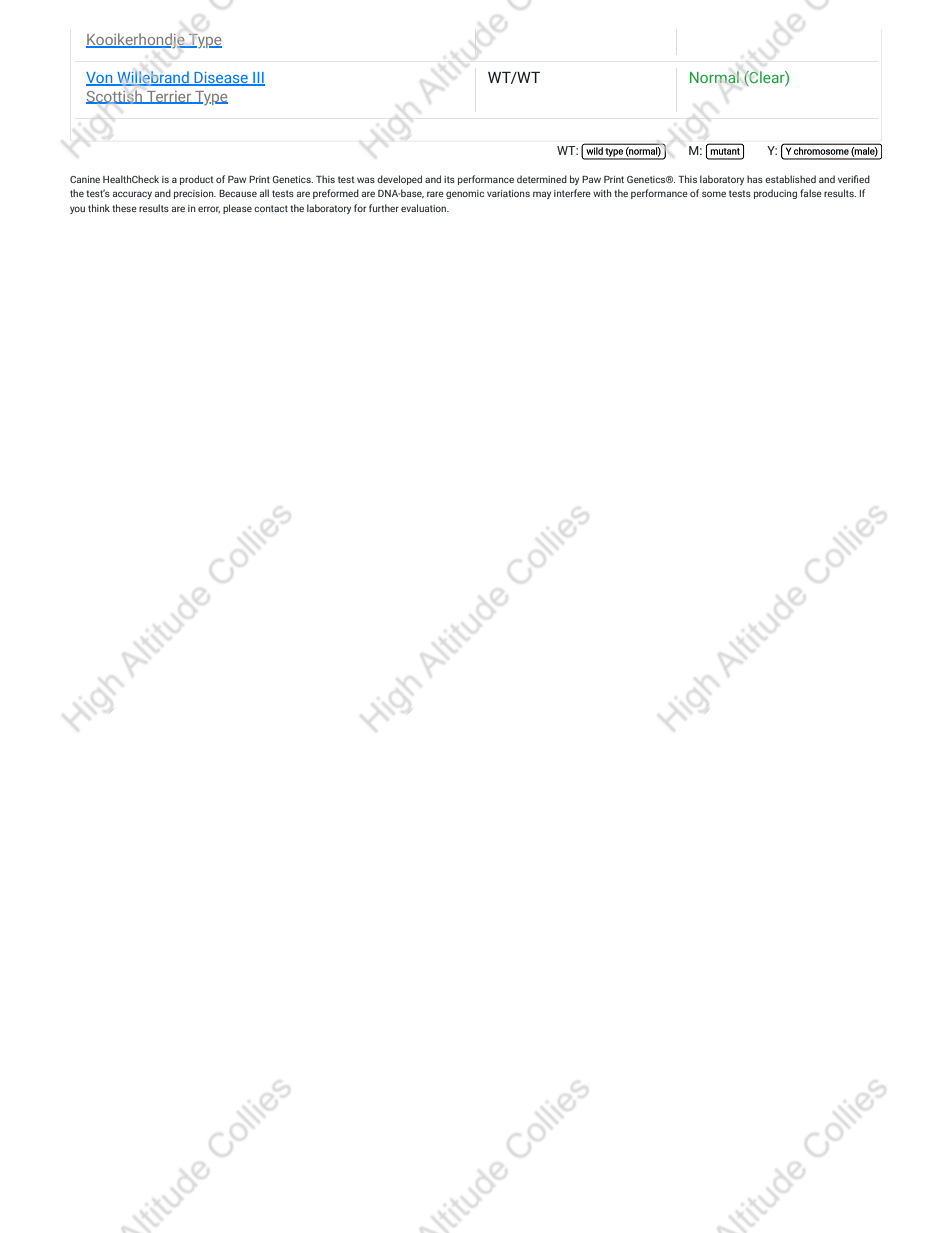  I want to click on Disease, so click(221, 79).
